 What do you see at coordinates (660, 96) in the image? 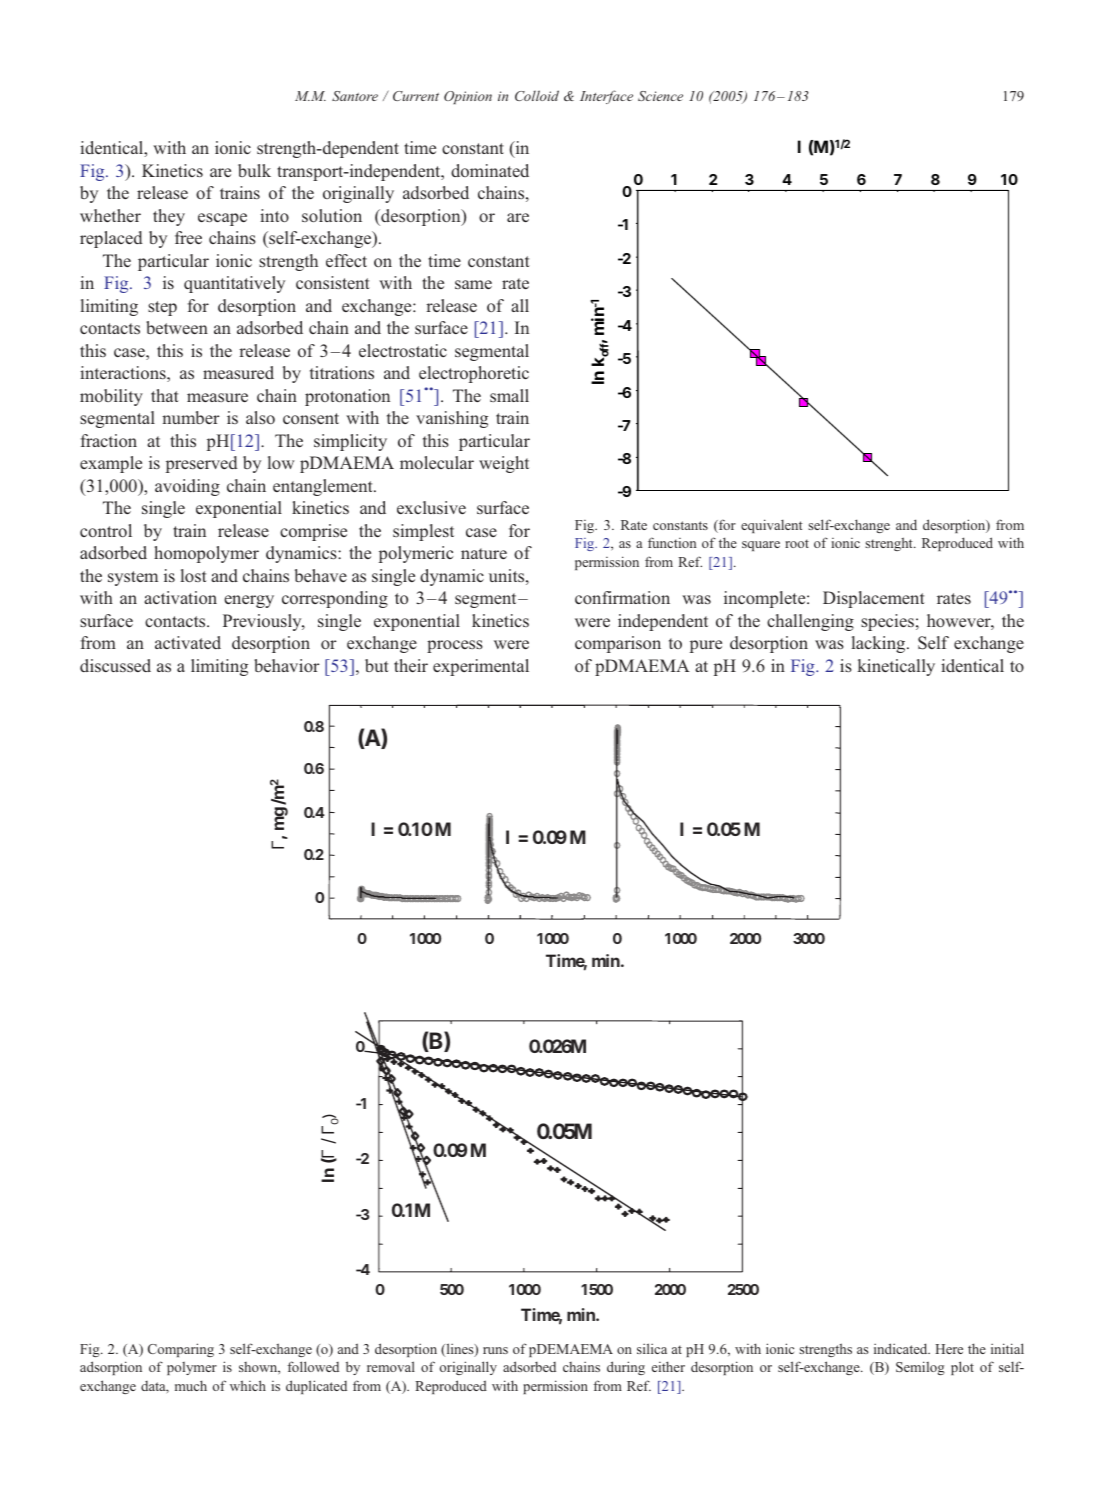
I see `Science` at bounding box center [660, 96].
